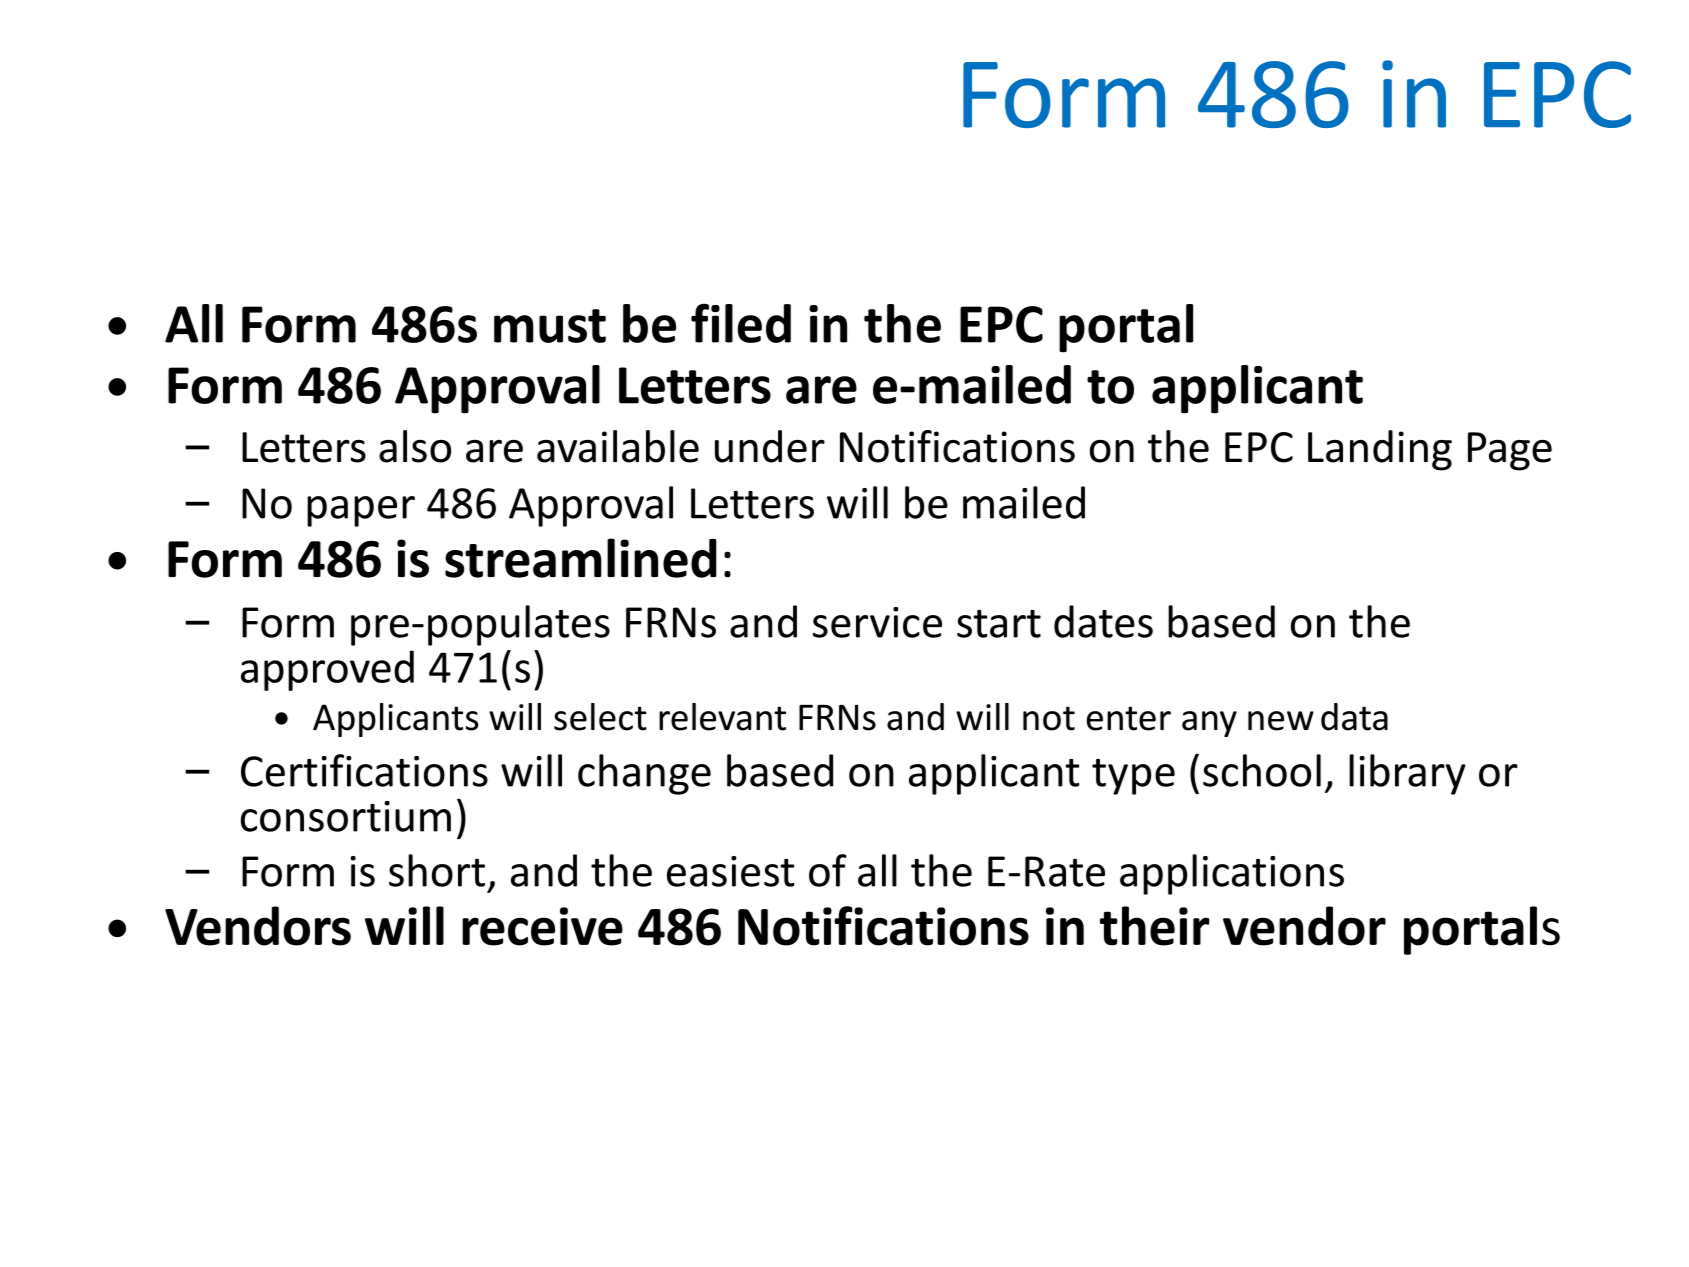 This screenshot has width=1689, height=1267. Describe the element at coordinates (581, 558) in the screenshot. I see `streamlined` at that location.
